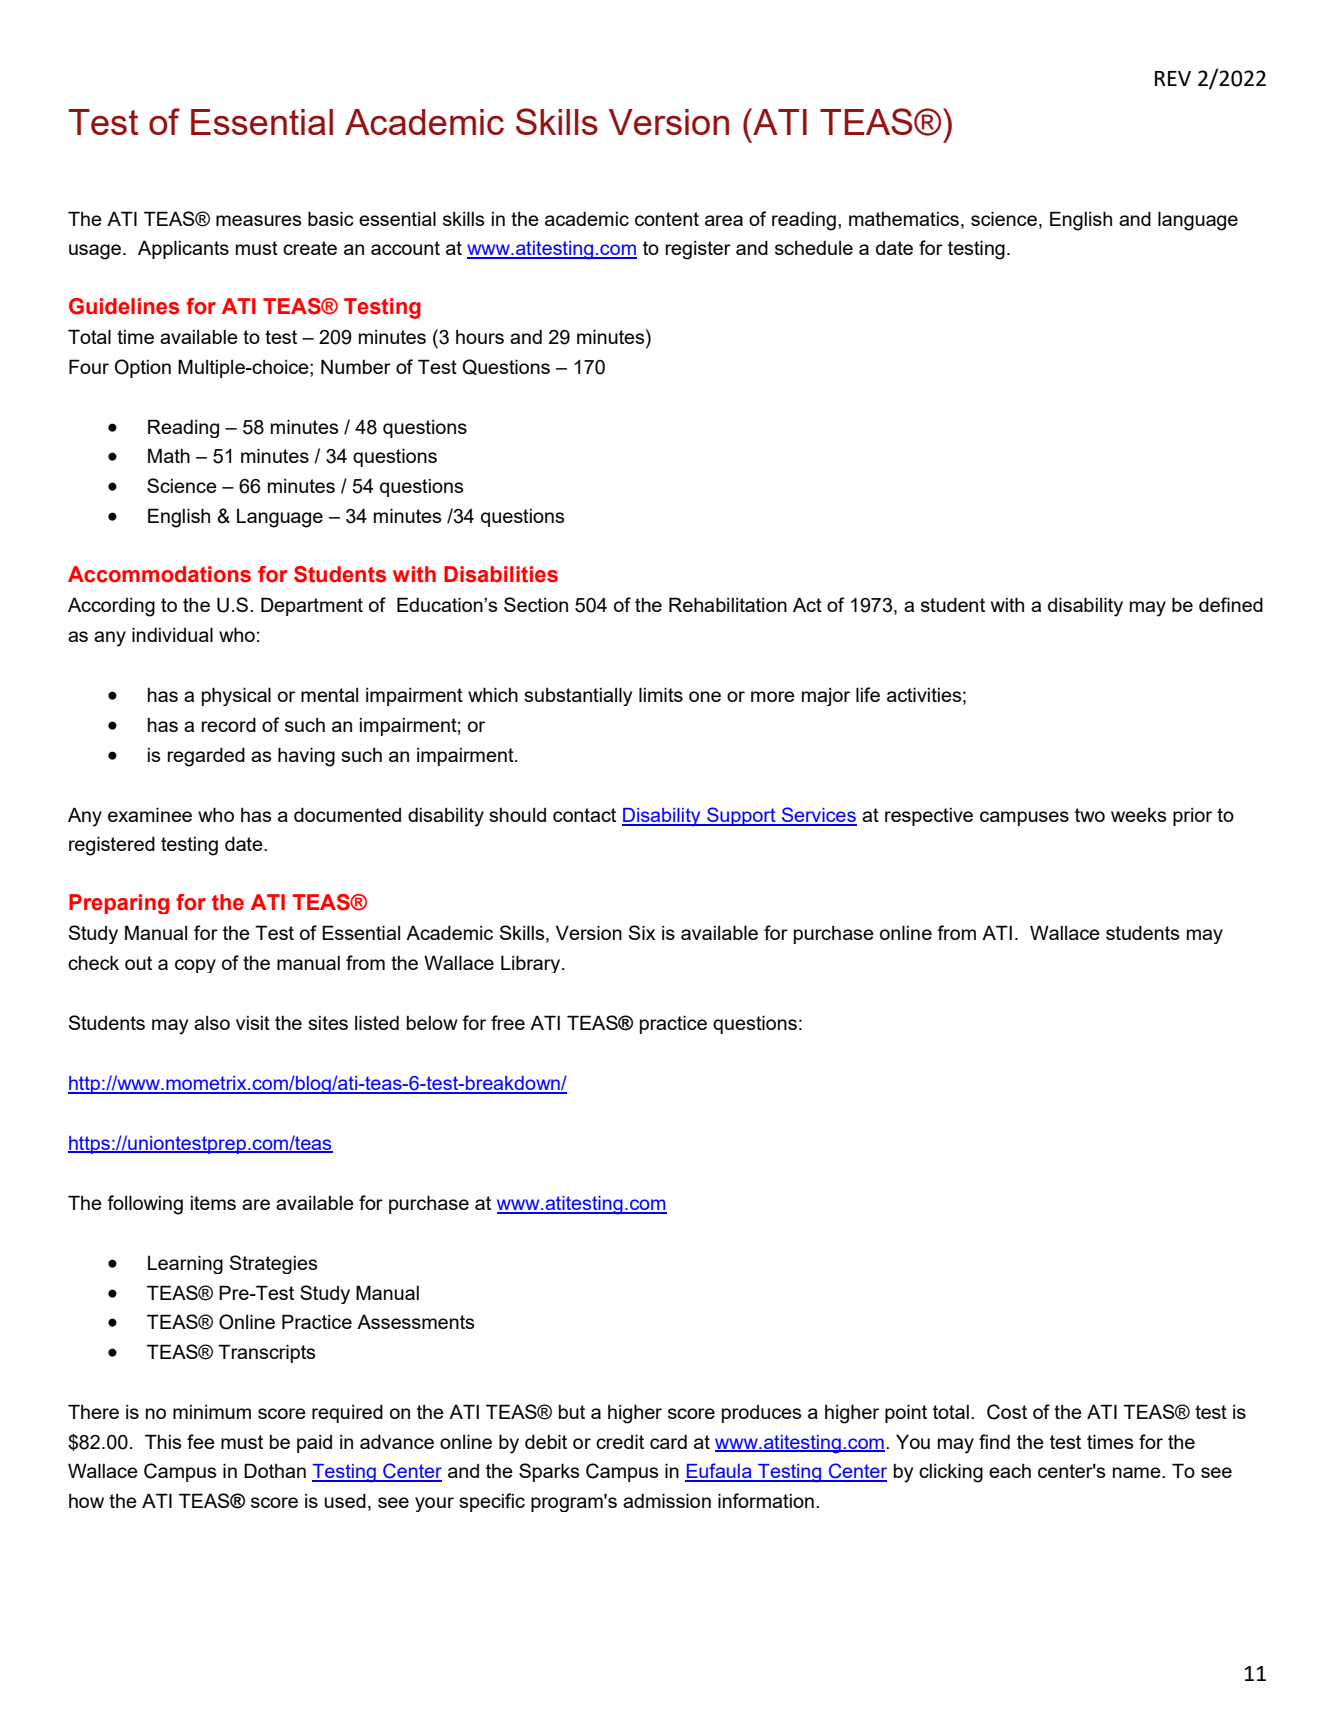  I want to click on fee, so click(201, 1441).
